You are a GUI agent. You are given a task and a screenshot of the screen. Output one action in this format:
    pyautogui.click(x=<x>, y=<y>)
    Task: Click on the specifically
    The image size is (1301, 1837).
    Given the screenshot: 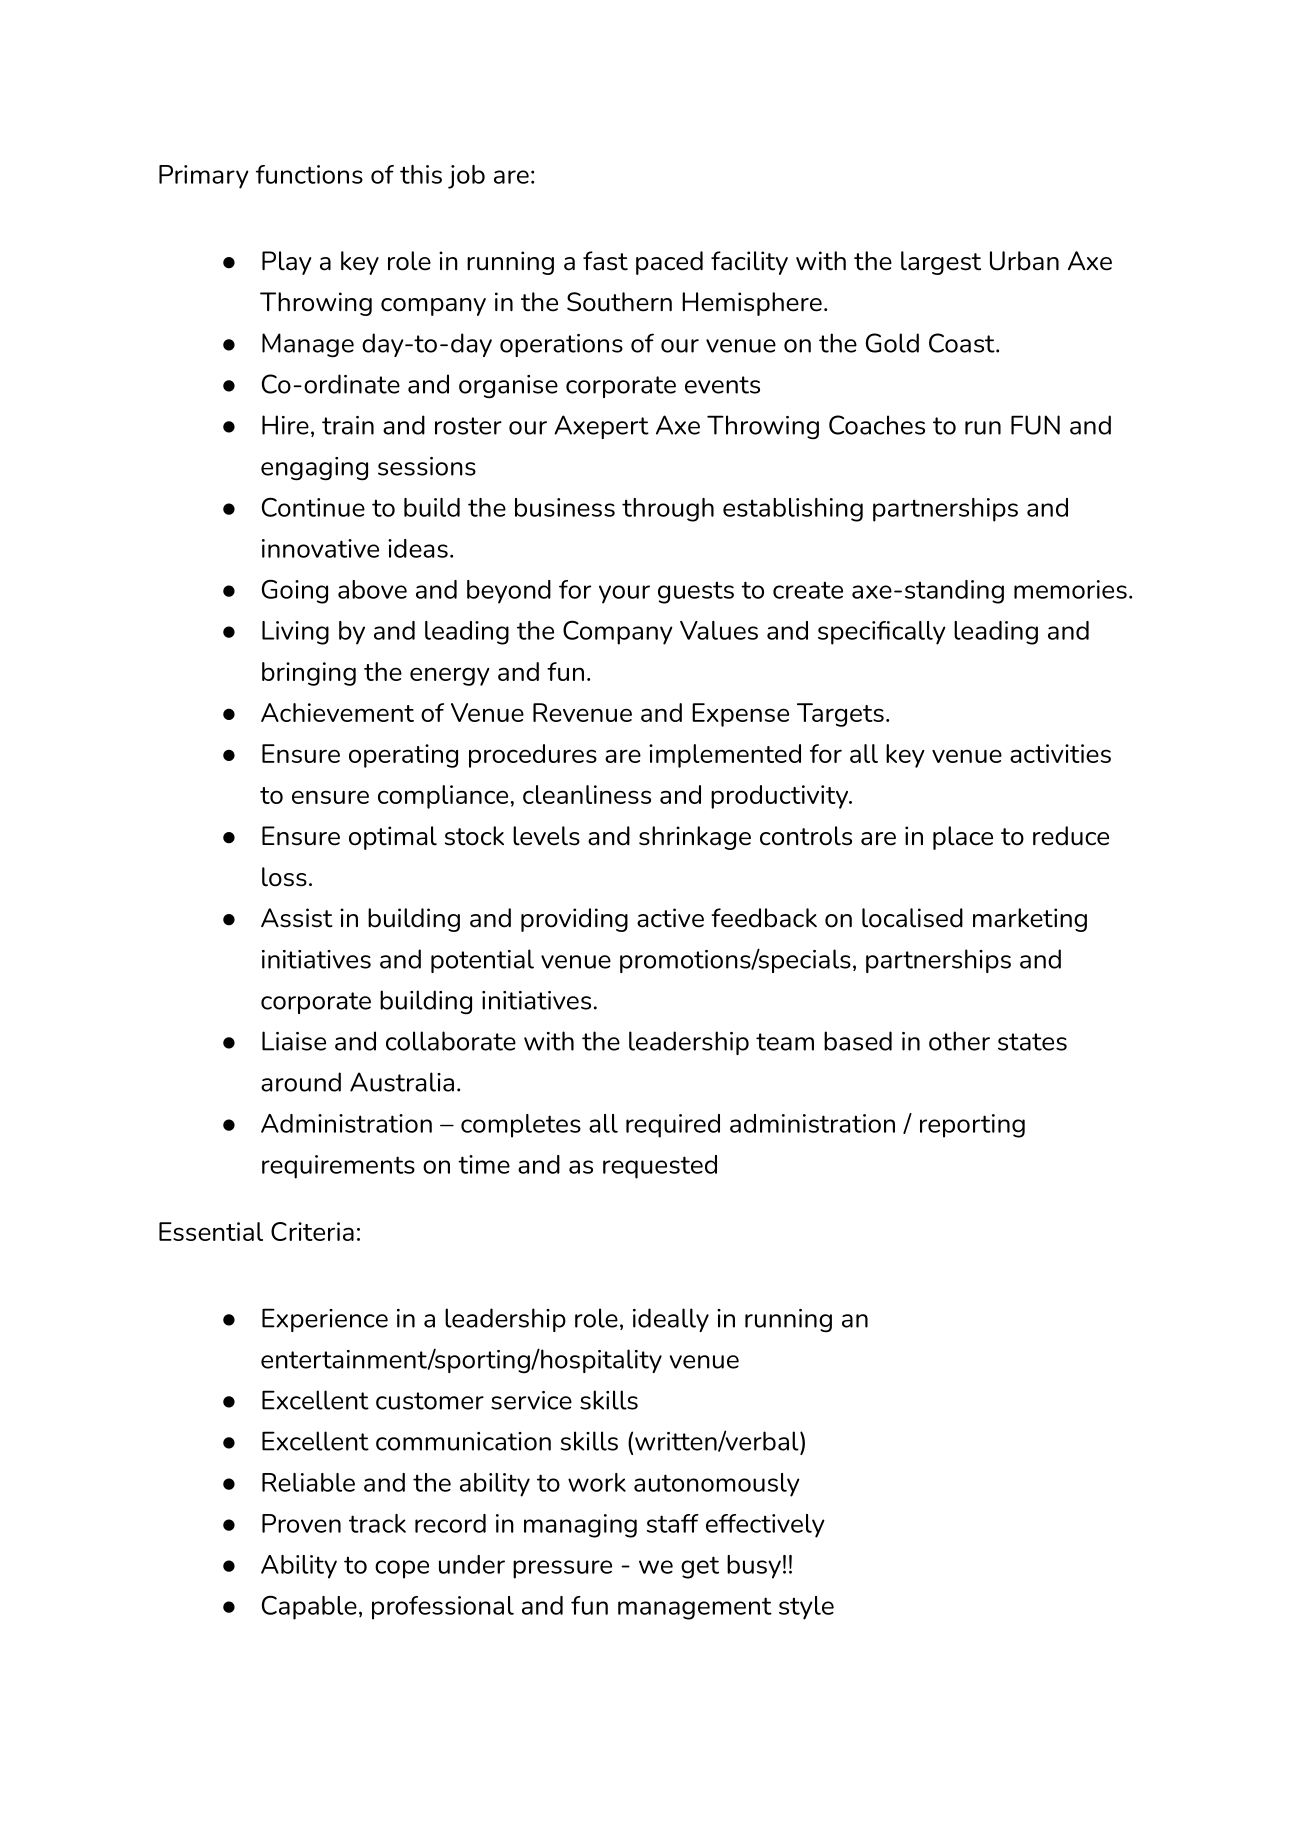 What is the action you would take?
    pyautogui.click(x=882, y=633)
